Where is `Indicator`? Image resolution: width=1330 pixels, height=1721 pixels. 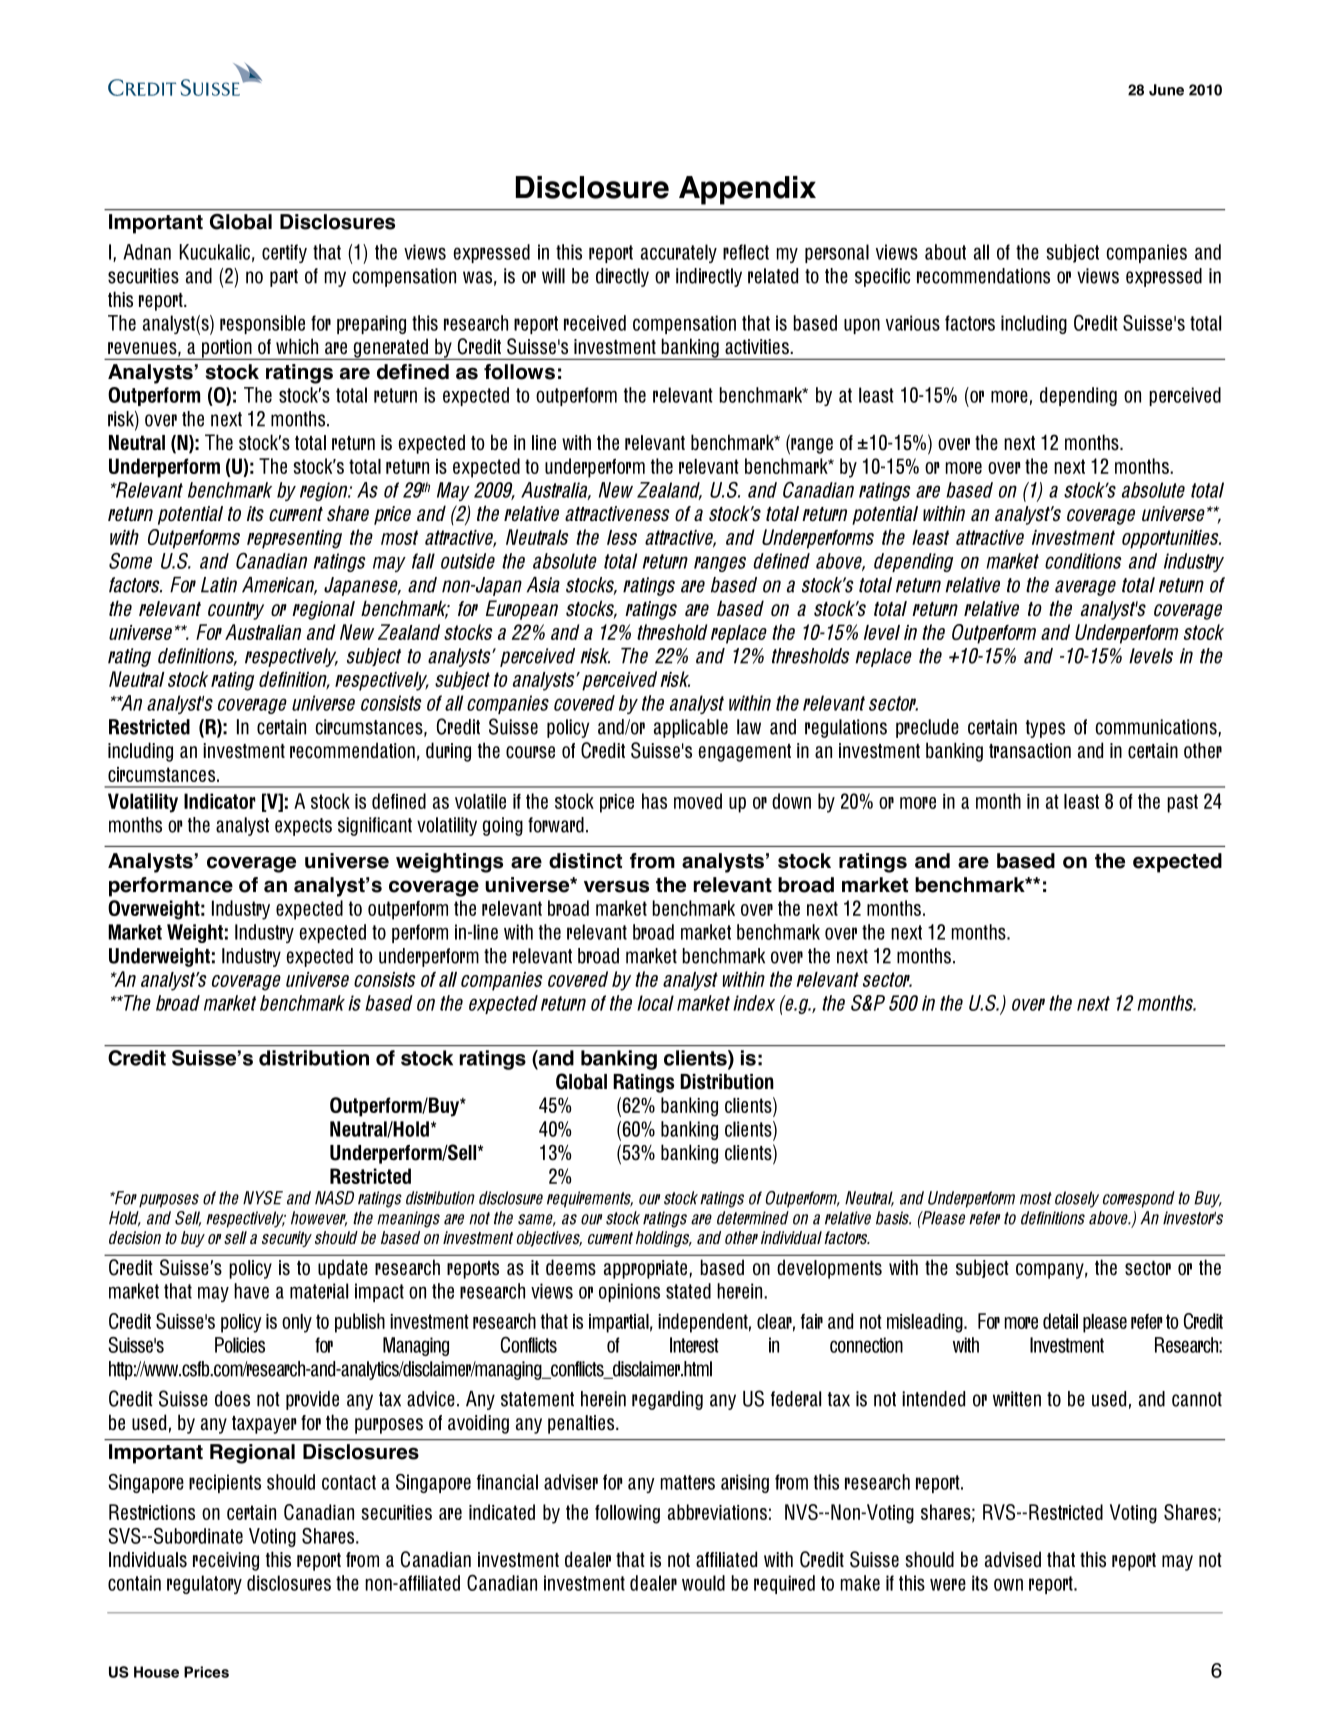 Indicator is located at coordinates (220, 801).
